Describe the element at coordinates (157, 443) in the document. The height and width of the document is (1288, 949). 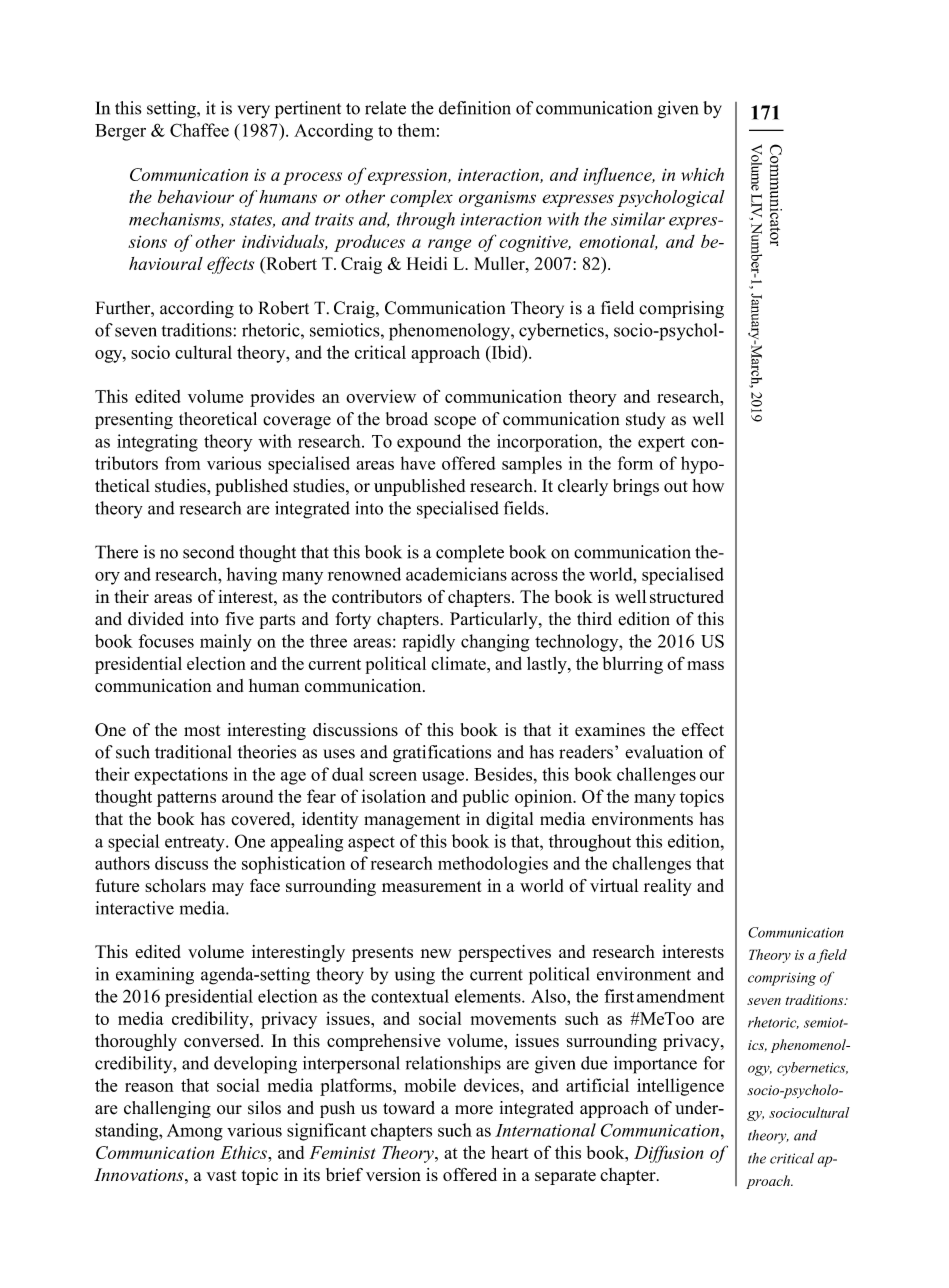
I see `integrating` at that location.
